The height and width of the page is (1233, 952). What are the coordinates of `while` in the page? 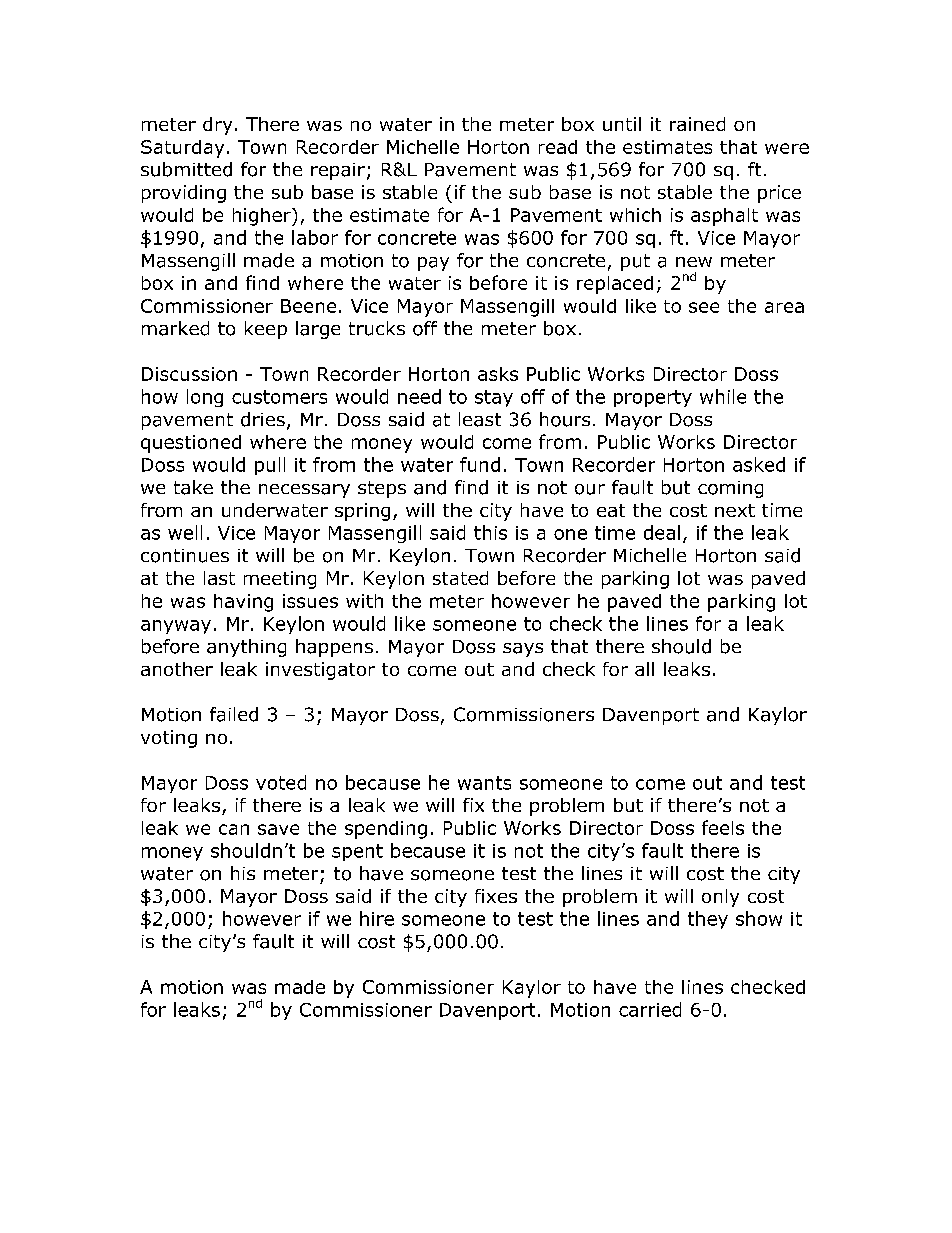 It's located at (723, 396).
